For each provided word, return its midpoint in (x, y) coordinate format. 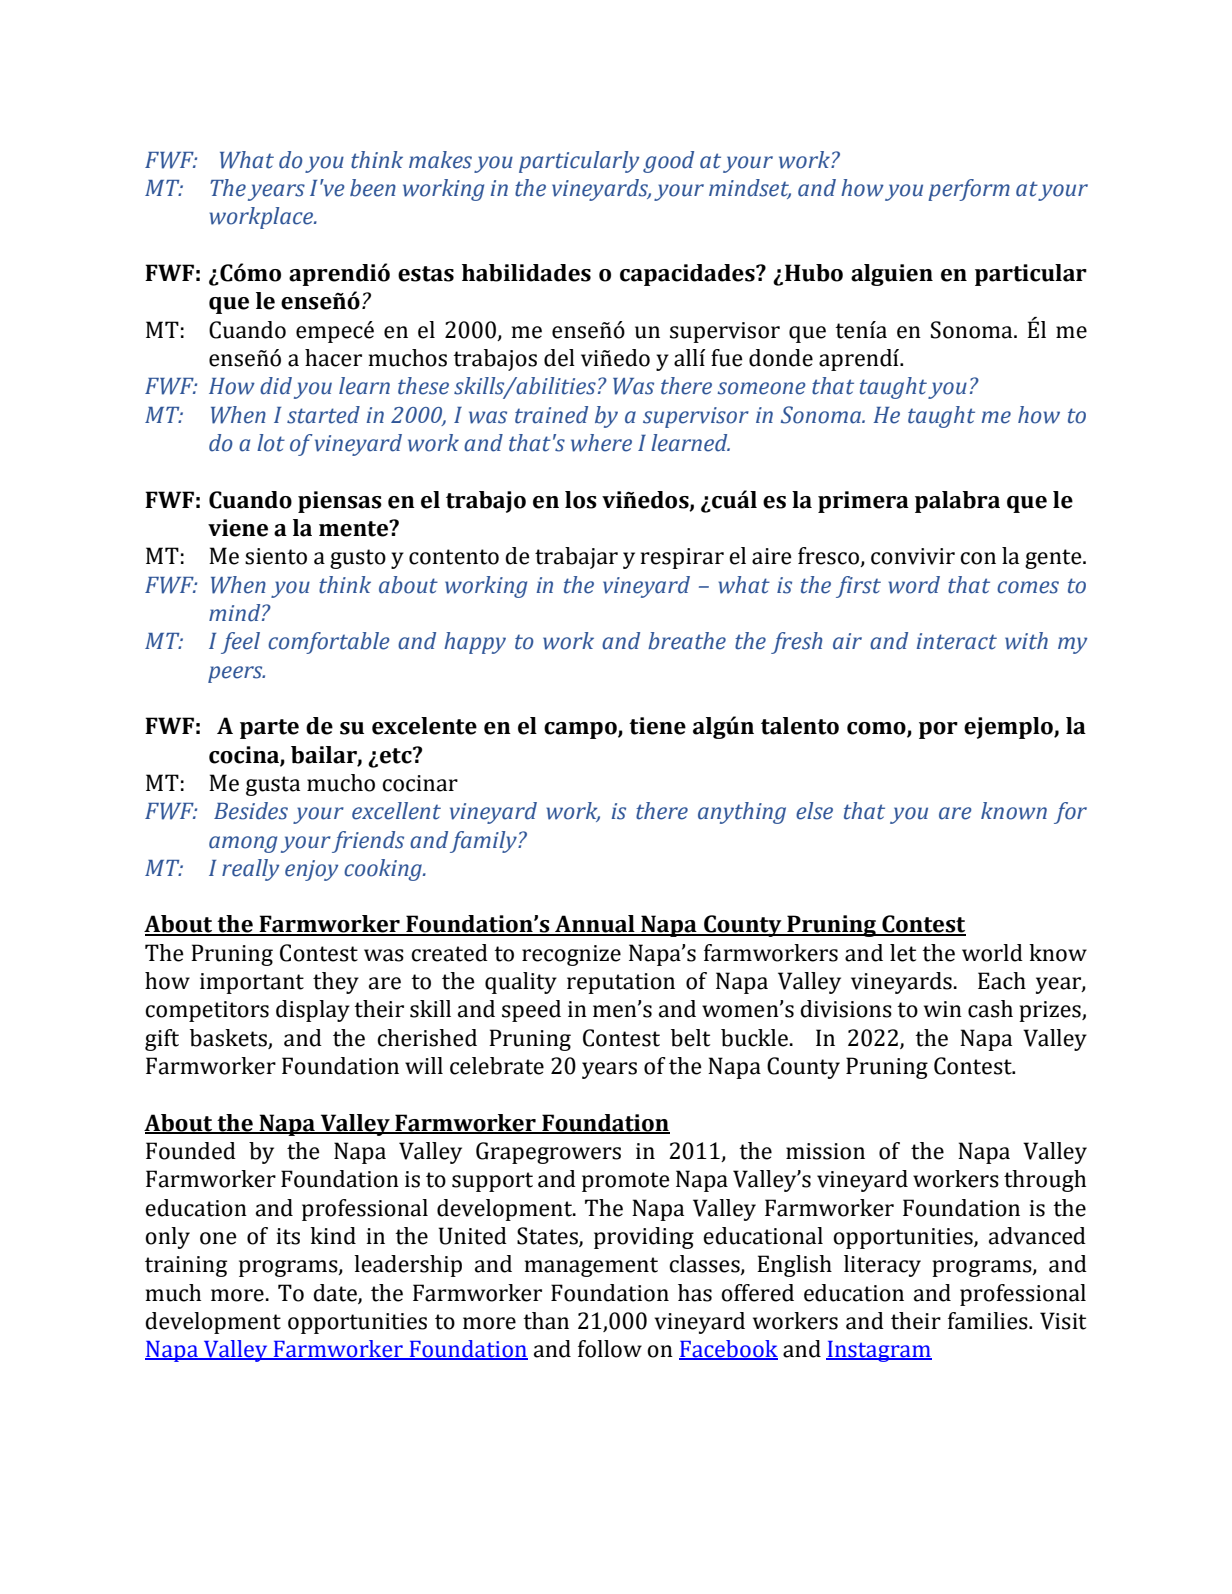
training (186, 1266)
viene (238, 528)
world (992, 953)
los (581, 500)
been (373, 188)
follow (610, 1349)
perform (969, 190)
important (252, 983)
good (668, 162)
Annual (595, 925)
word (914, 585)
